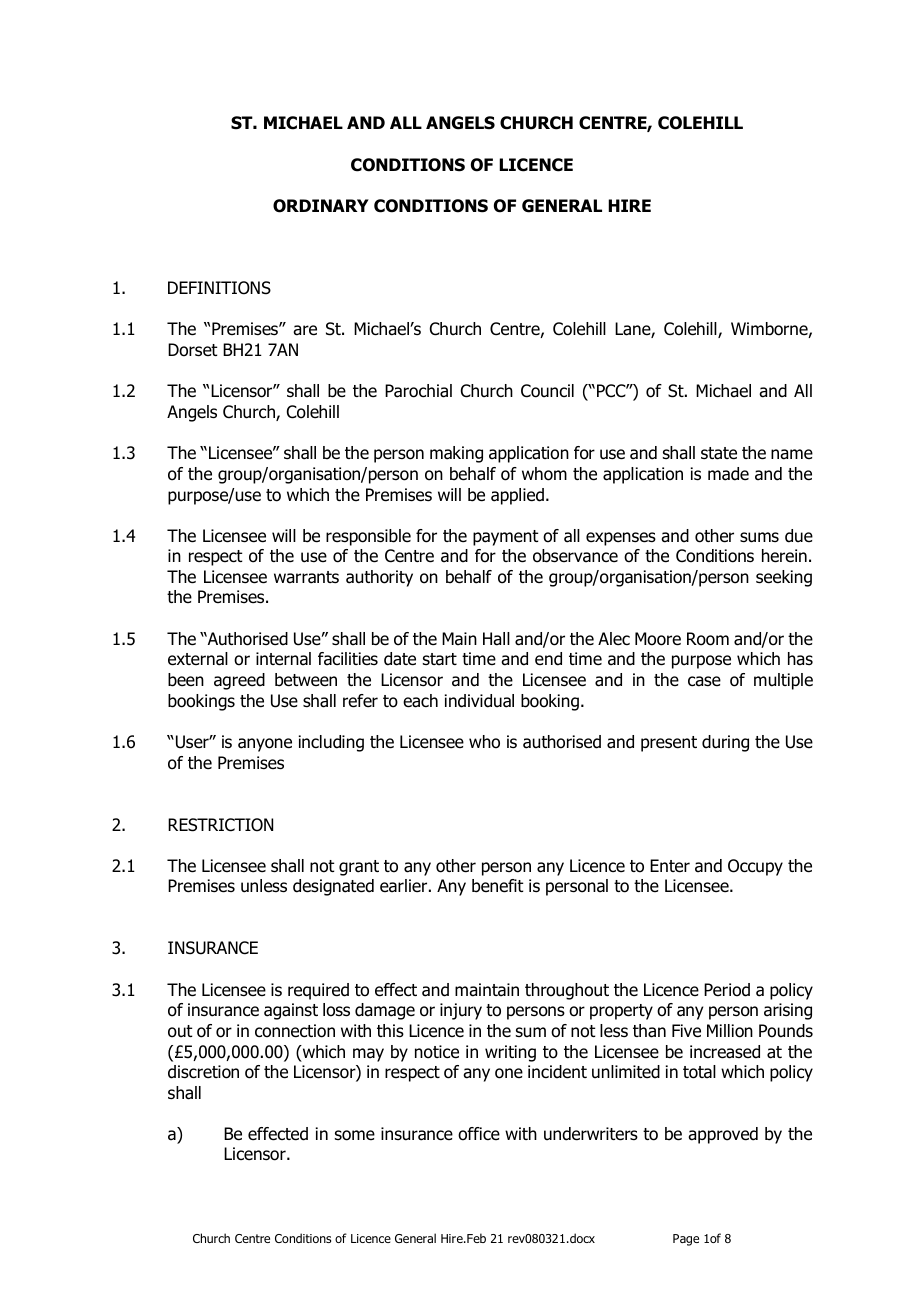  I want to click on benefit, so click(498, 886).
